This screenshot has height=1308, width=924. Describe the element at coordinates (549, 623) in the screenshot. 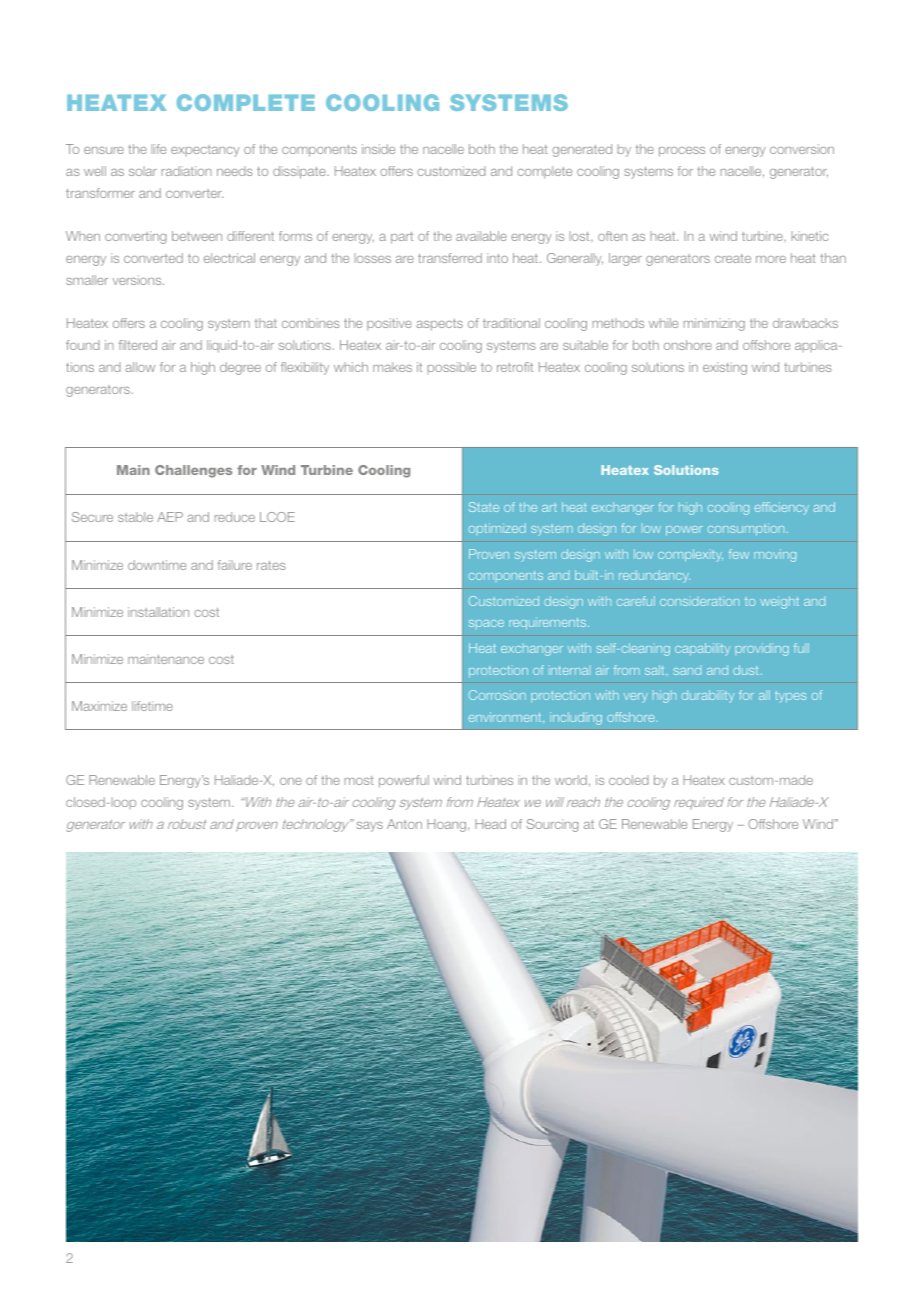

I see `requirements` at that location.
